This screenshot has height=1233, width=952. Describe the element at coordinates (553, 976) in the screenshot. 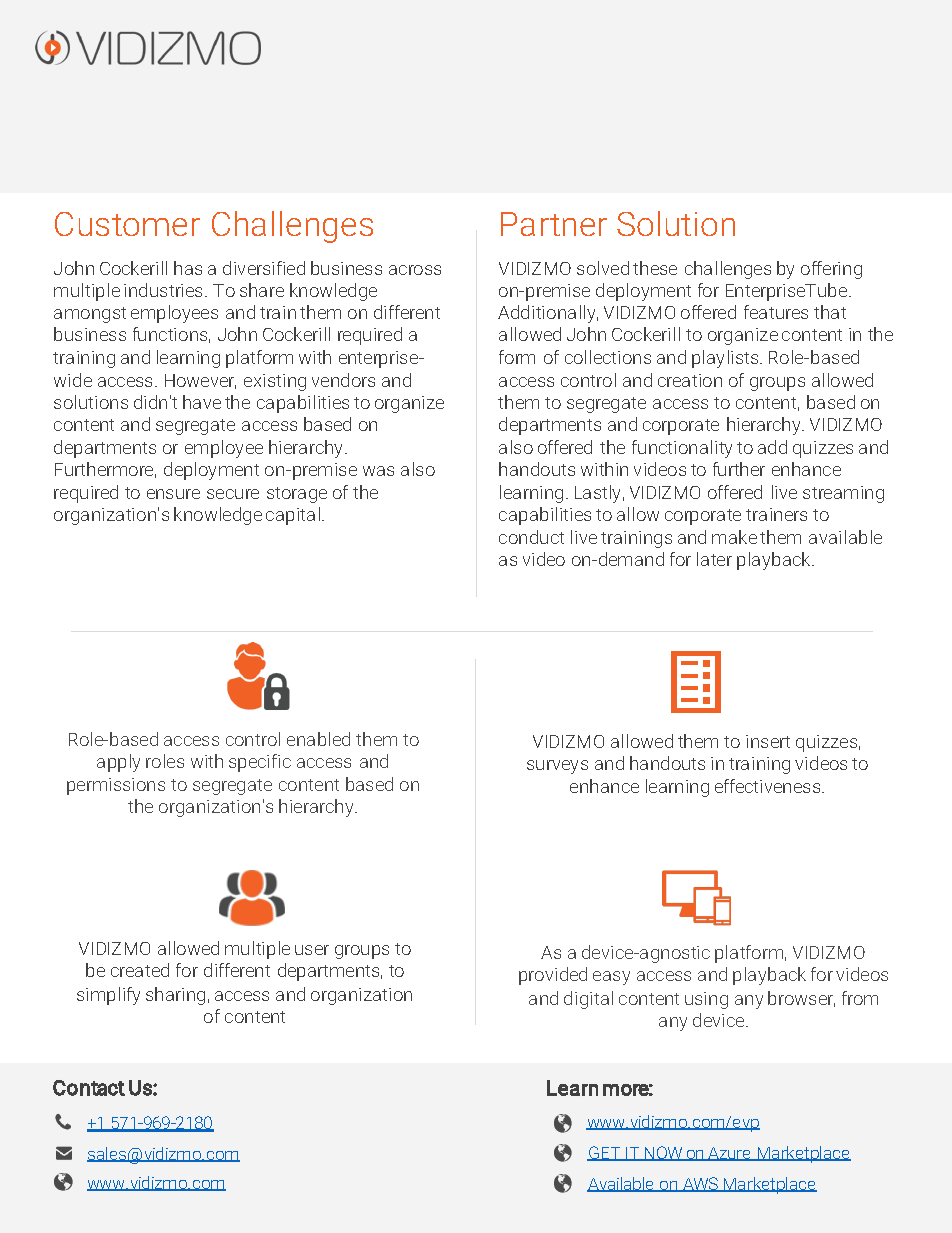

I see `provided` at that location.
